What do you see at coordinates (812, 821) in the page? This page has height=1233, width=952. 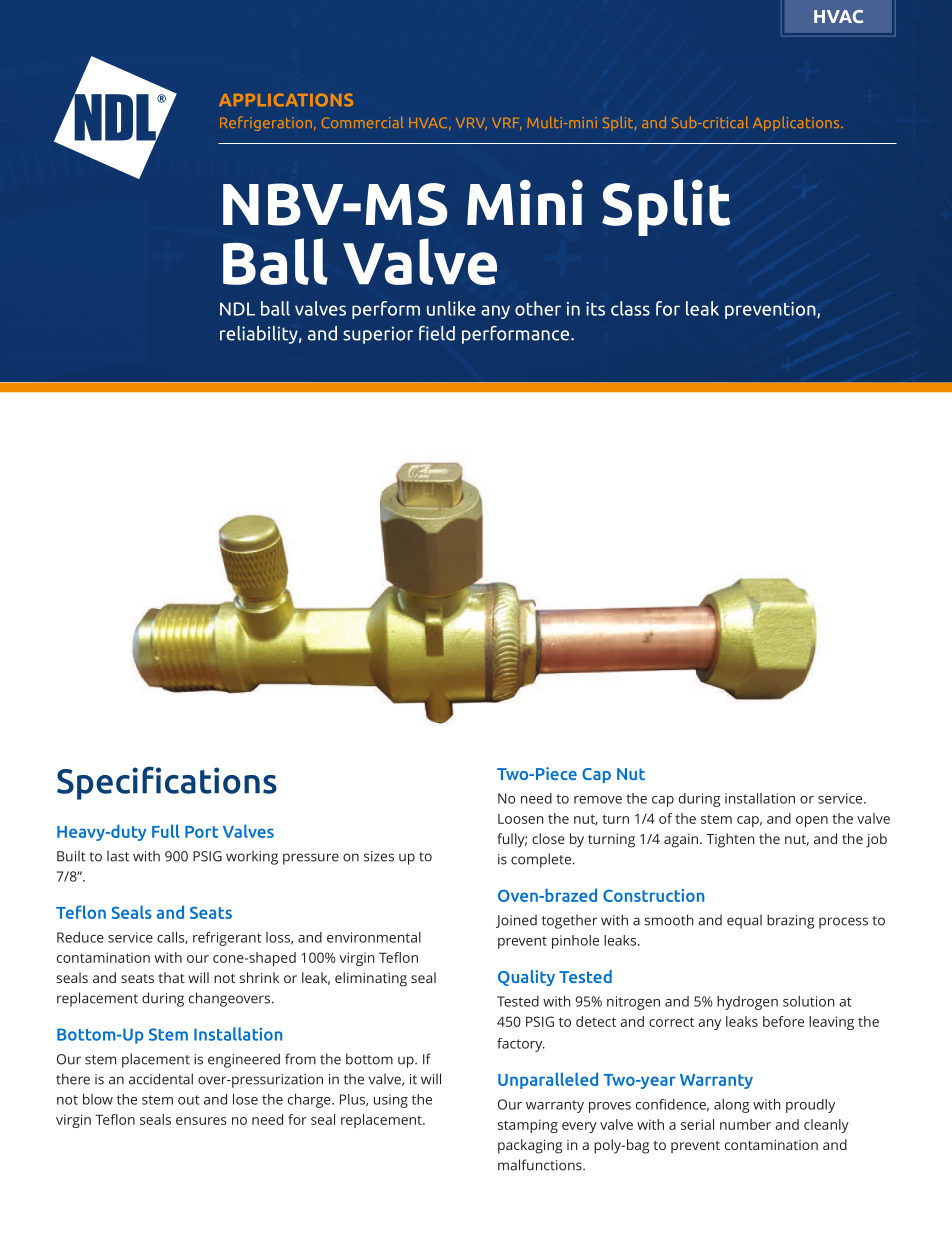 I see `open` at bounding box center [812, 821].
